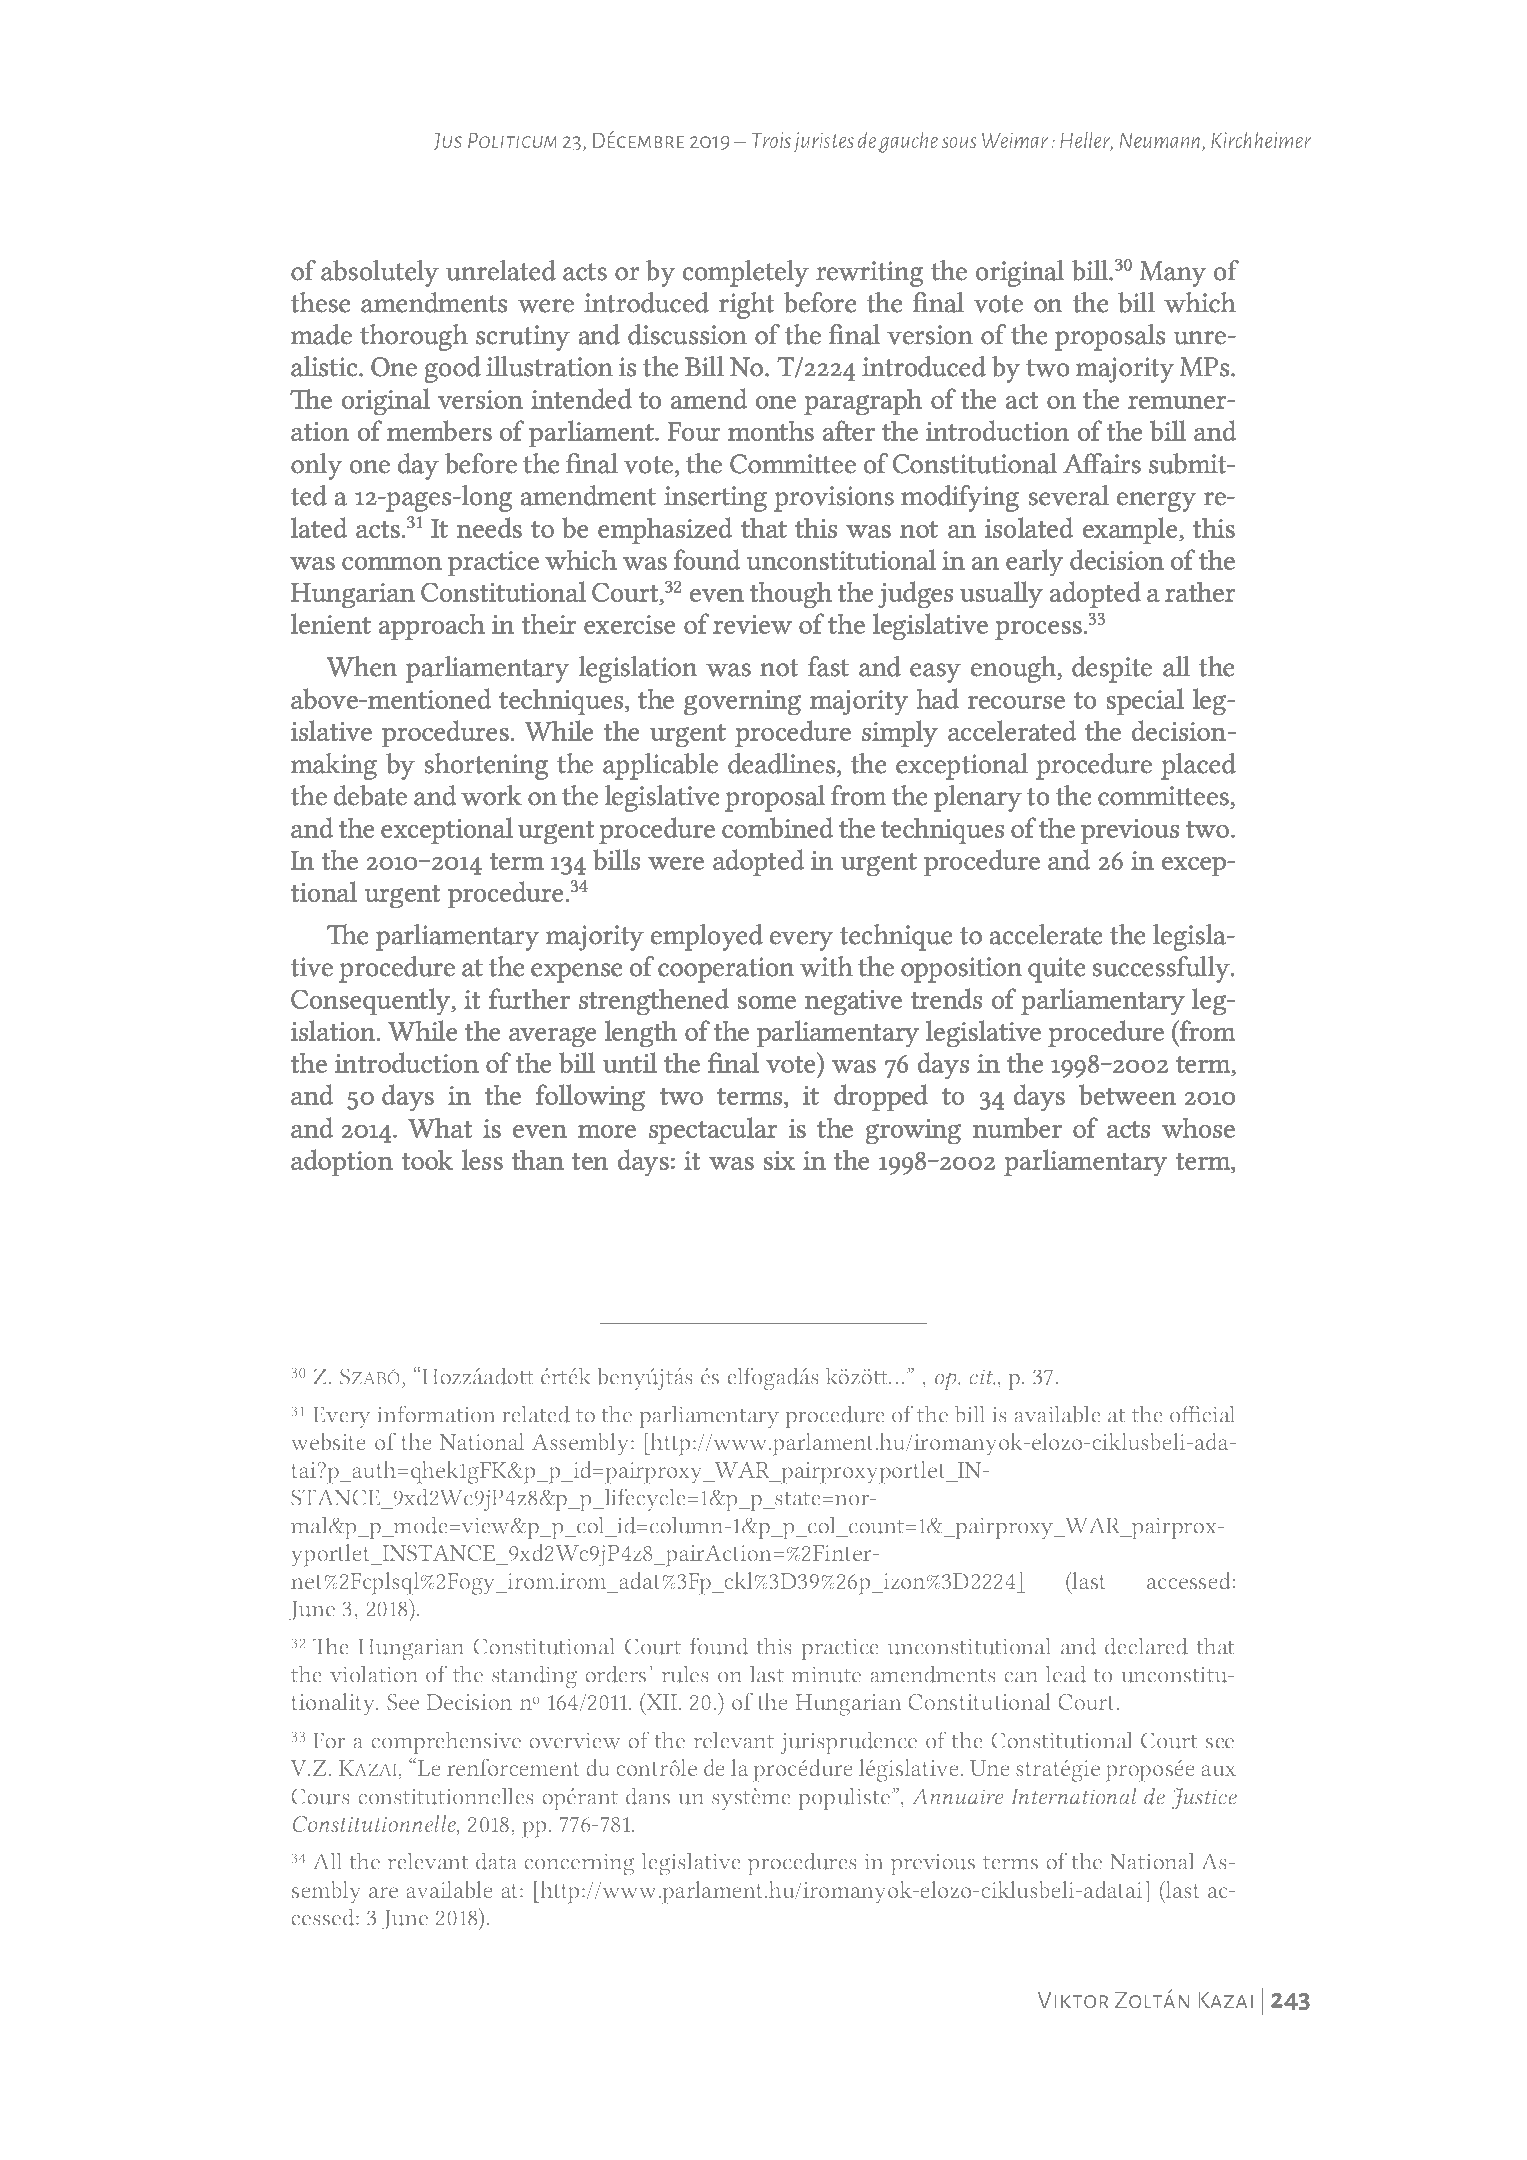  What do you see at coordinates (446, 1743) in the page?
I see `comprehensive` at bounding box center [446, 1743].
